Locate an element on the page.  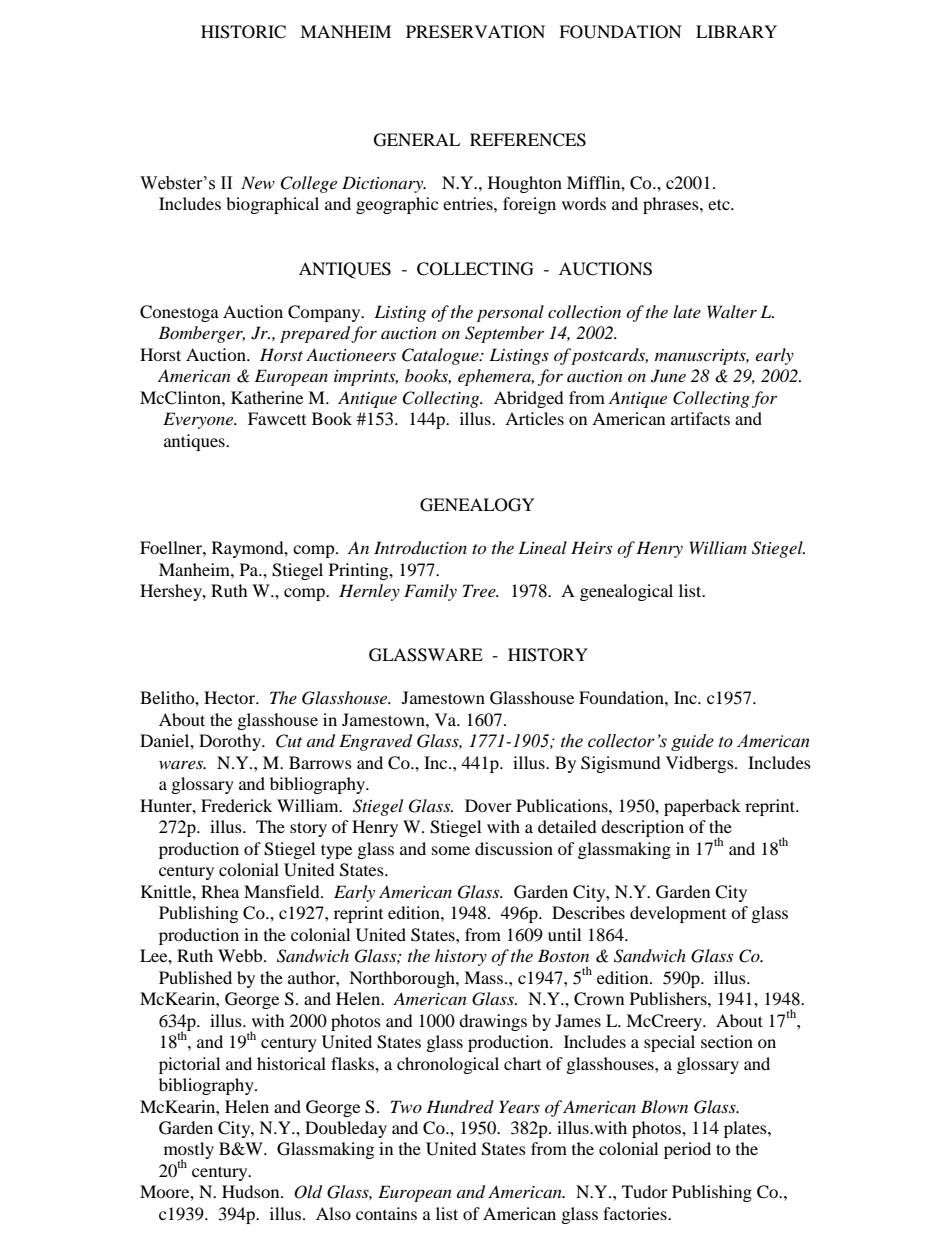
Hundred is located at coordinates (460, 1106).
